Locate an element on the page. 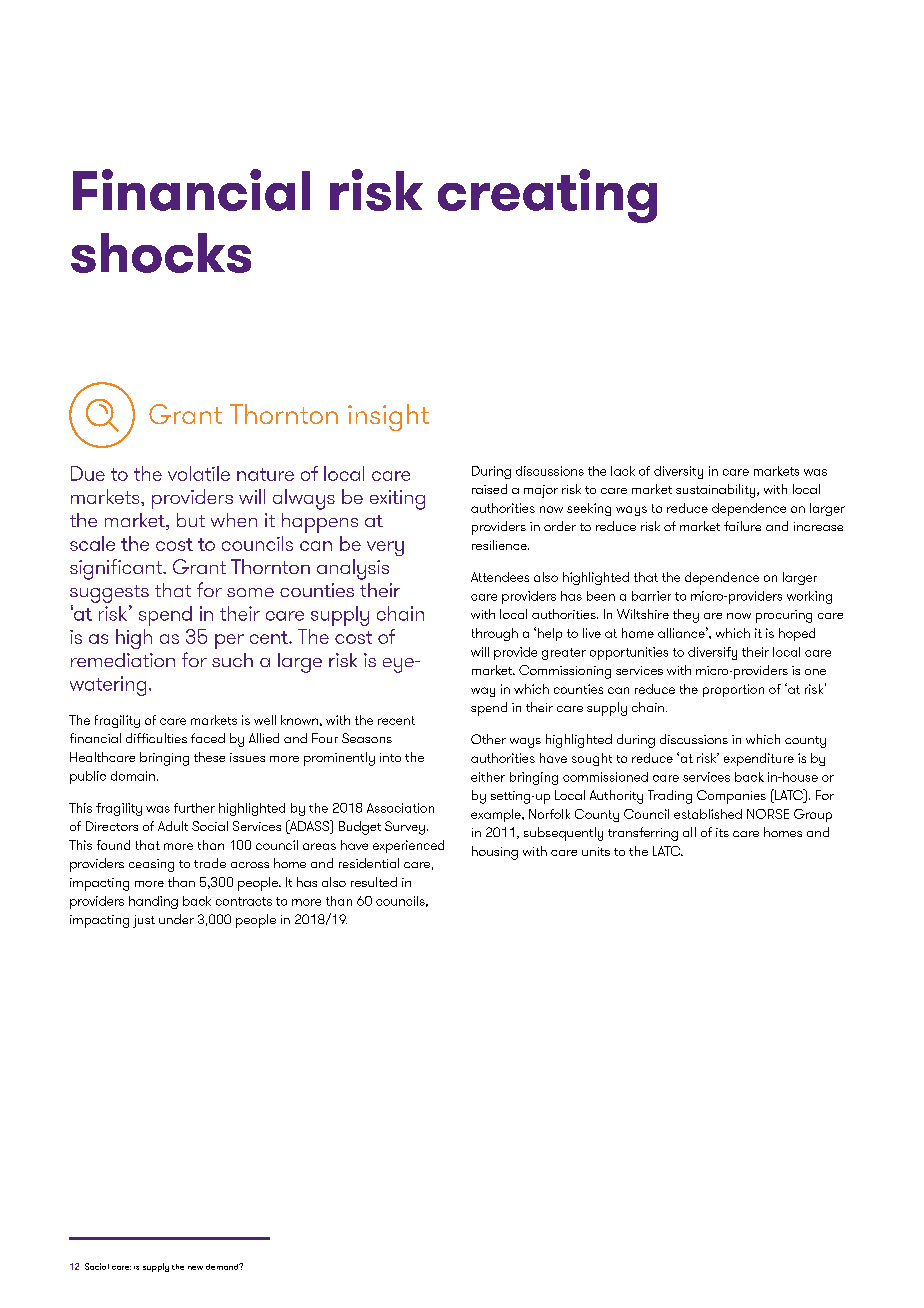 The height and width of the document is (1308, 924). handing is located at coordinates (153, 902).
